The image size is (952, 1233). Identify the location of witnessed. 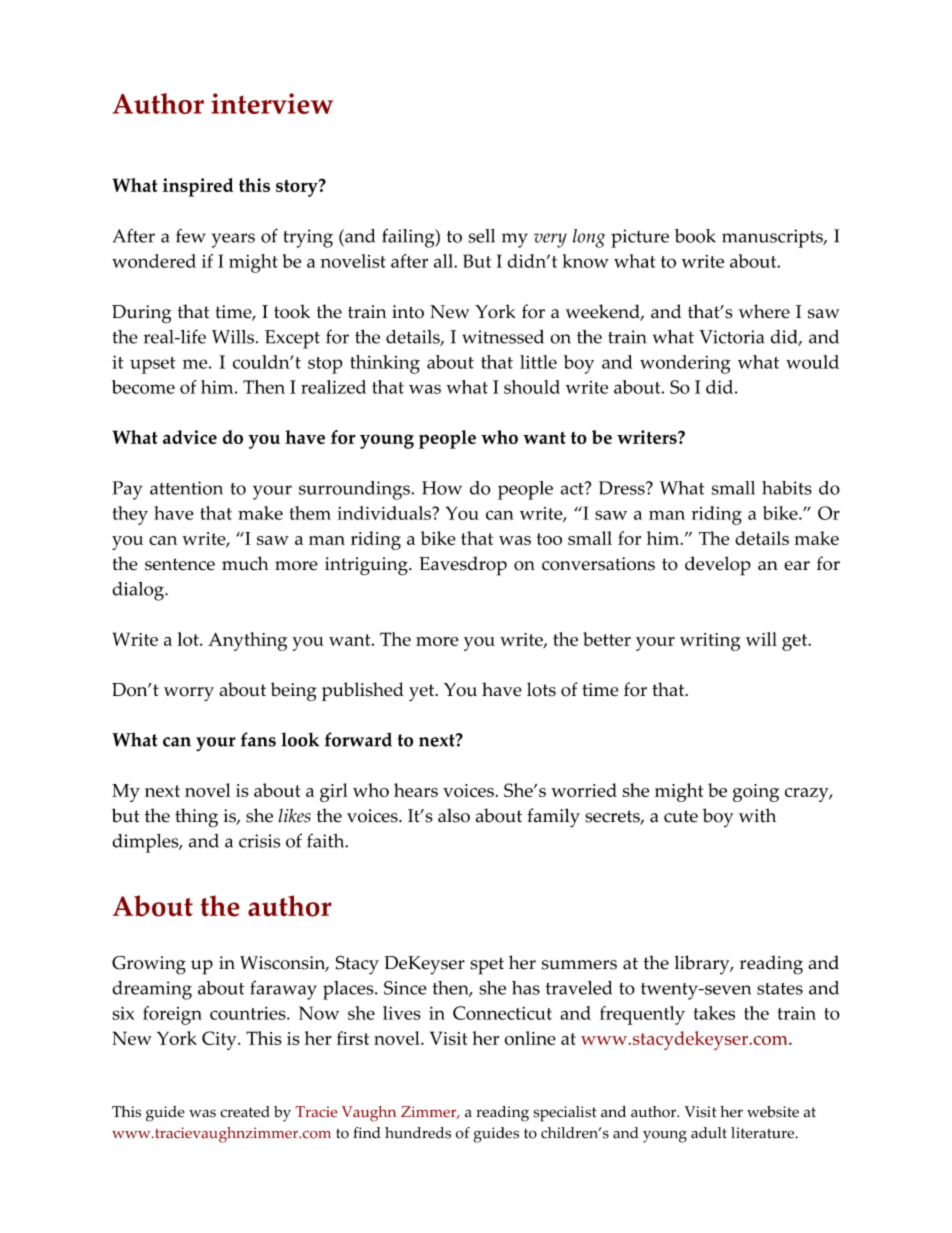
(503, 337).
